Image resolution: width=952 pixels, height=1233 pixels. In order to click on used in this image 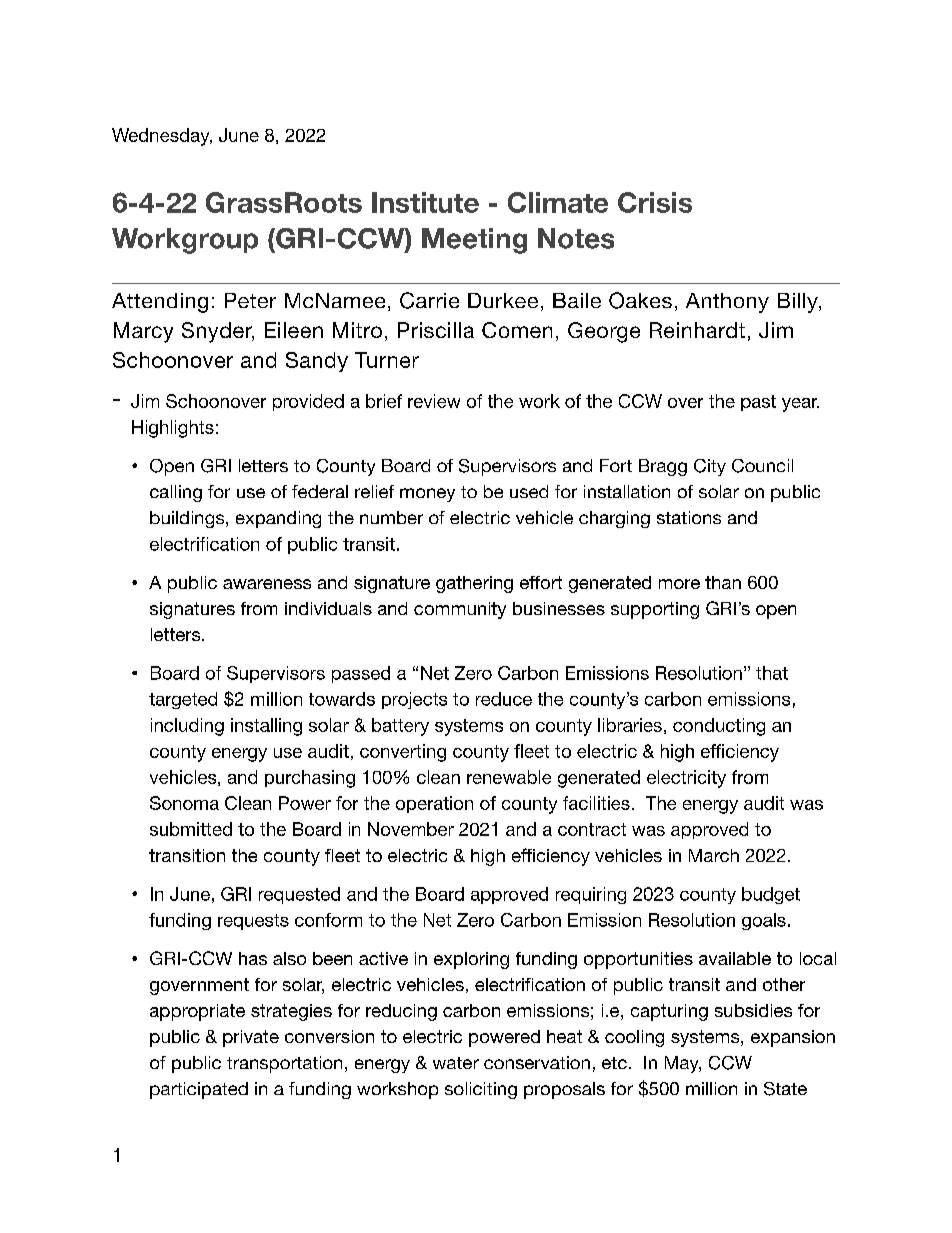, I will do `click(529, 491)`.
